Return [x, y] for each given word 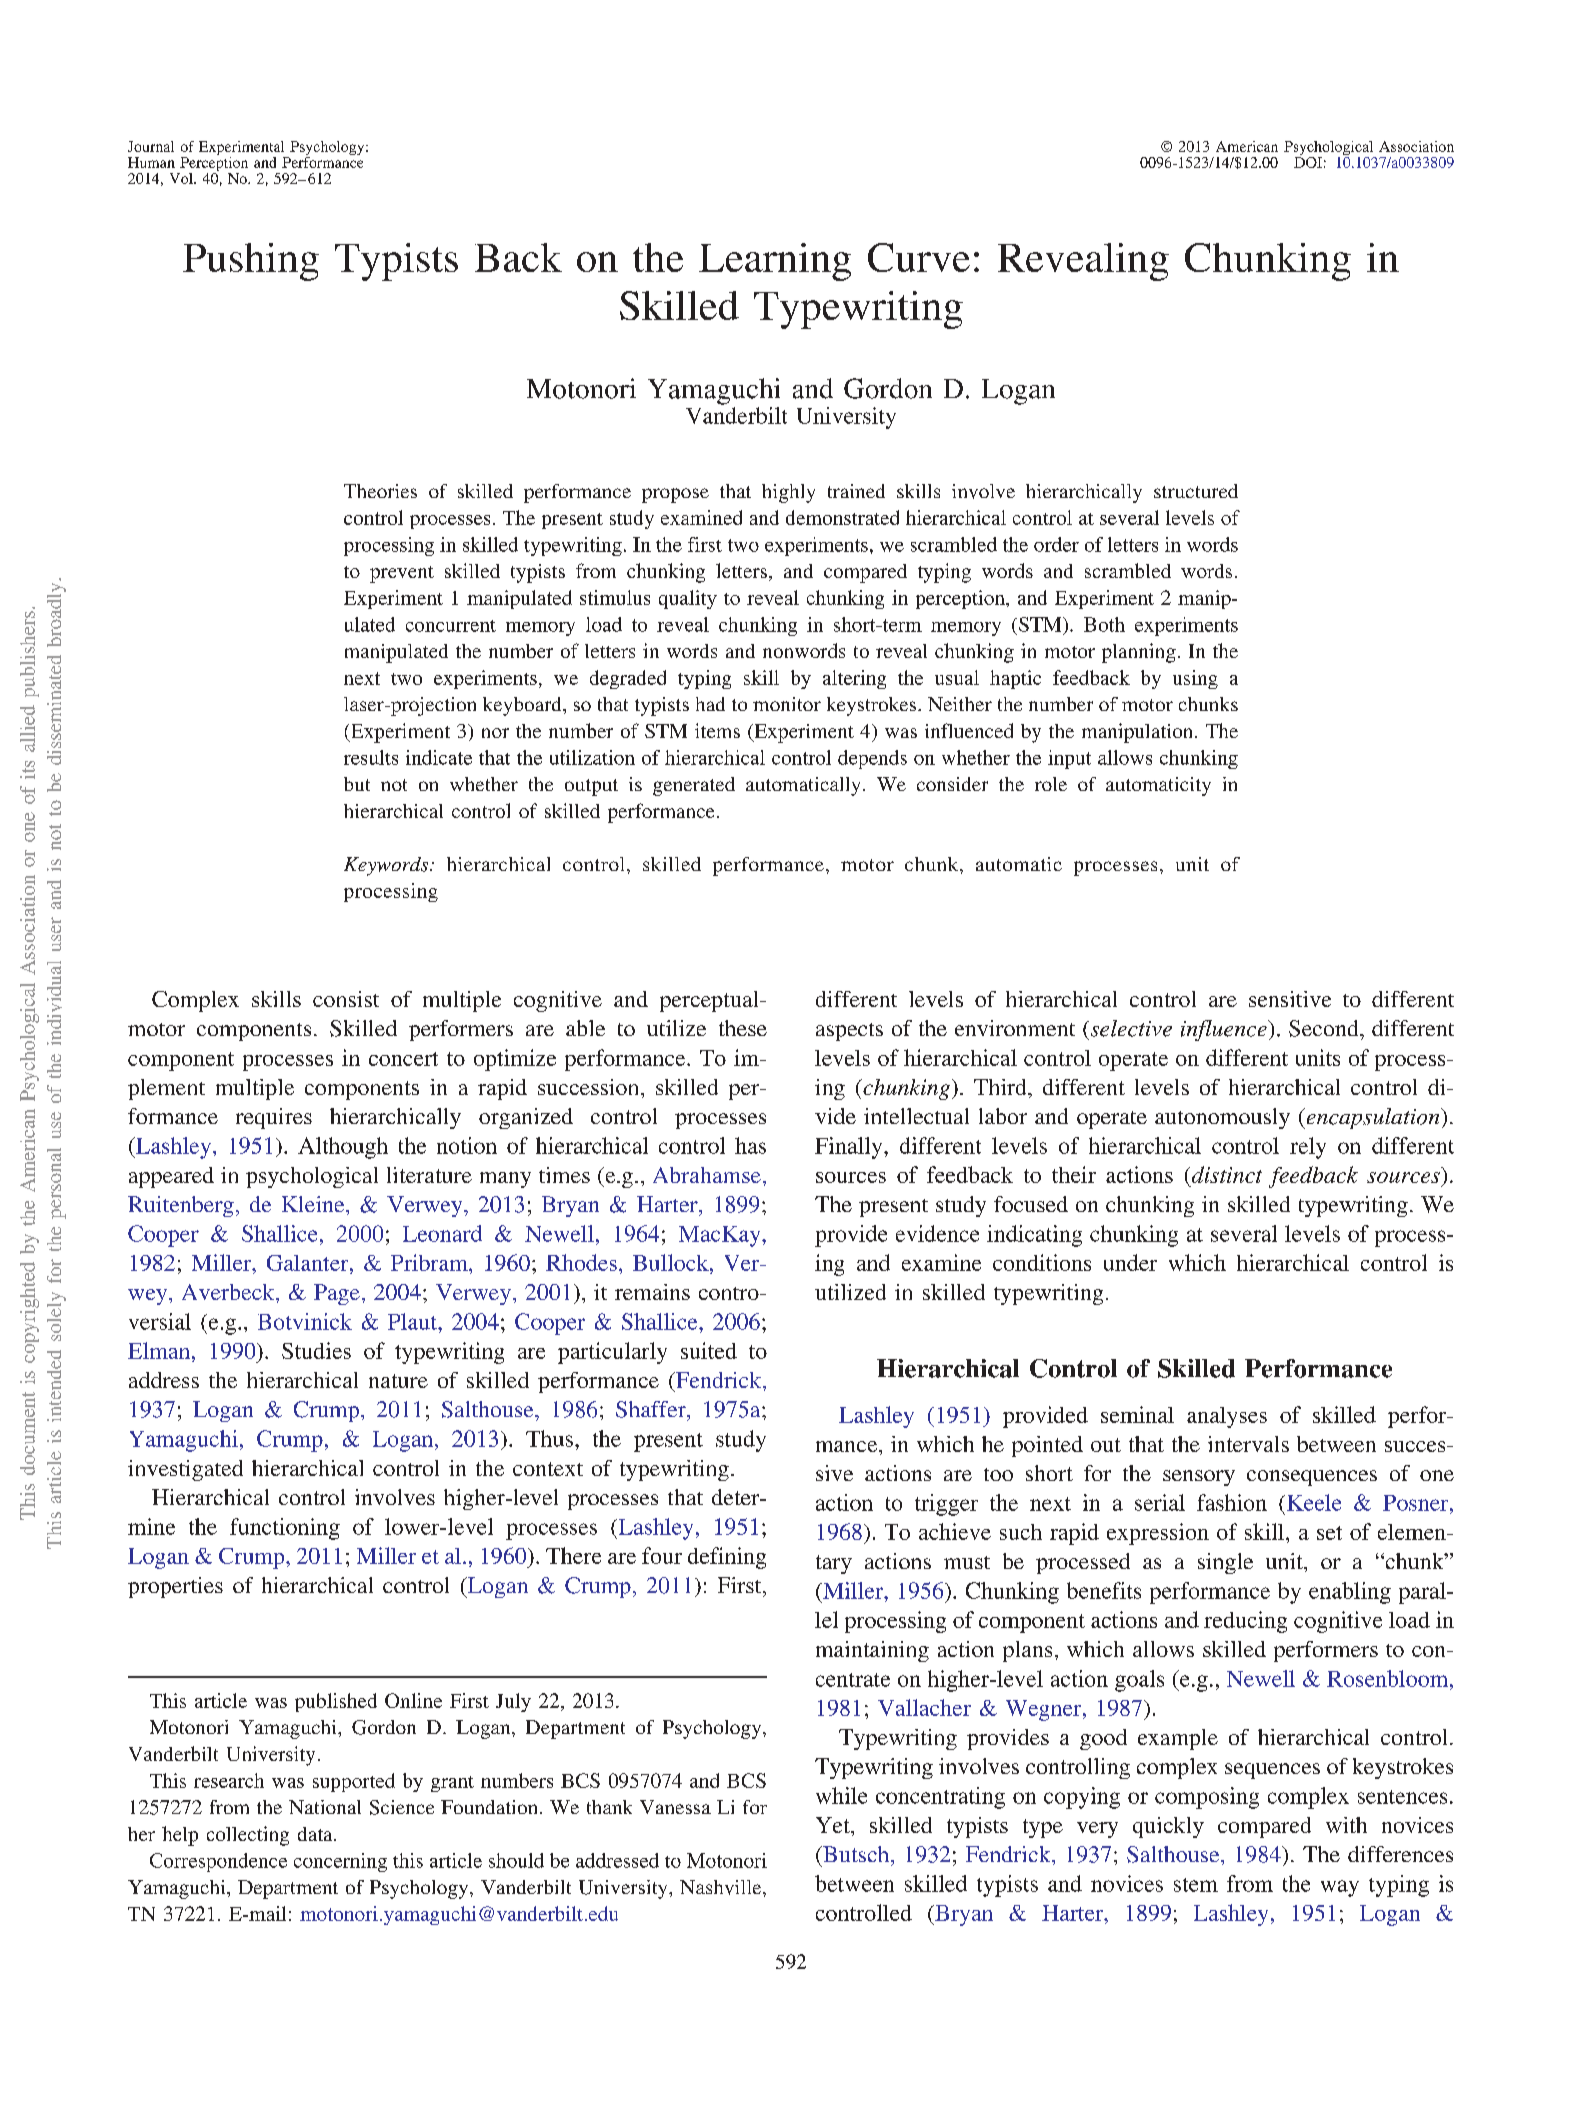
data [316, 1834]
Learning [775, 262]
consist [346, 999]
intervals [1248, 1444]
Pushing [251, 262]
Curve [919, 257]
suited [709, 1350]
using [1195, 679]
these [743, 1028]
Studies [316, 1350]
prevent [402, 574]
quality [688, 599]
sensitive [1290, 999]
